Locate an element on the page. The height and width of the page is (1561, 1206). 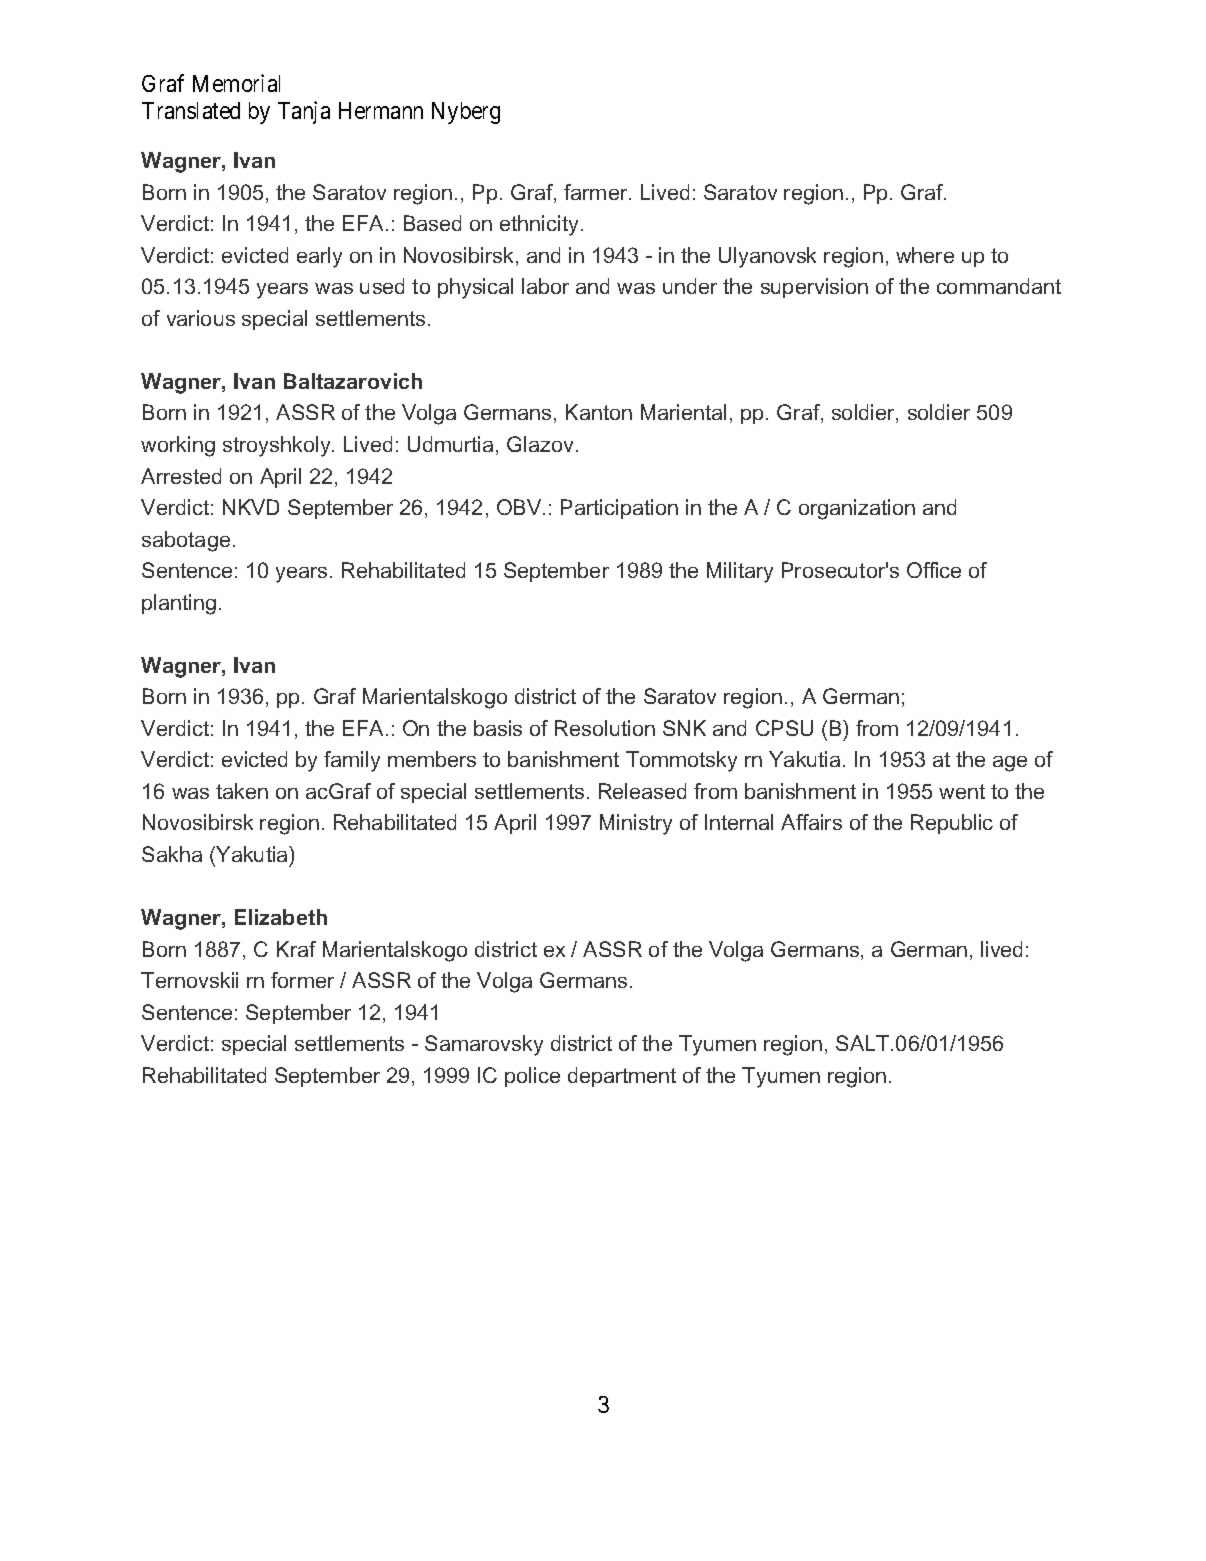
labor is located at coordinates (545, 286).
